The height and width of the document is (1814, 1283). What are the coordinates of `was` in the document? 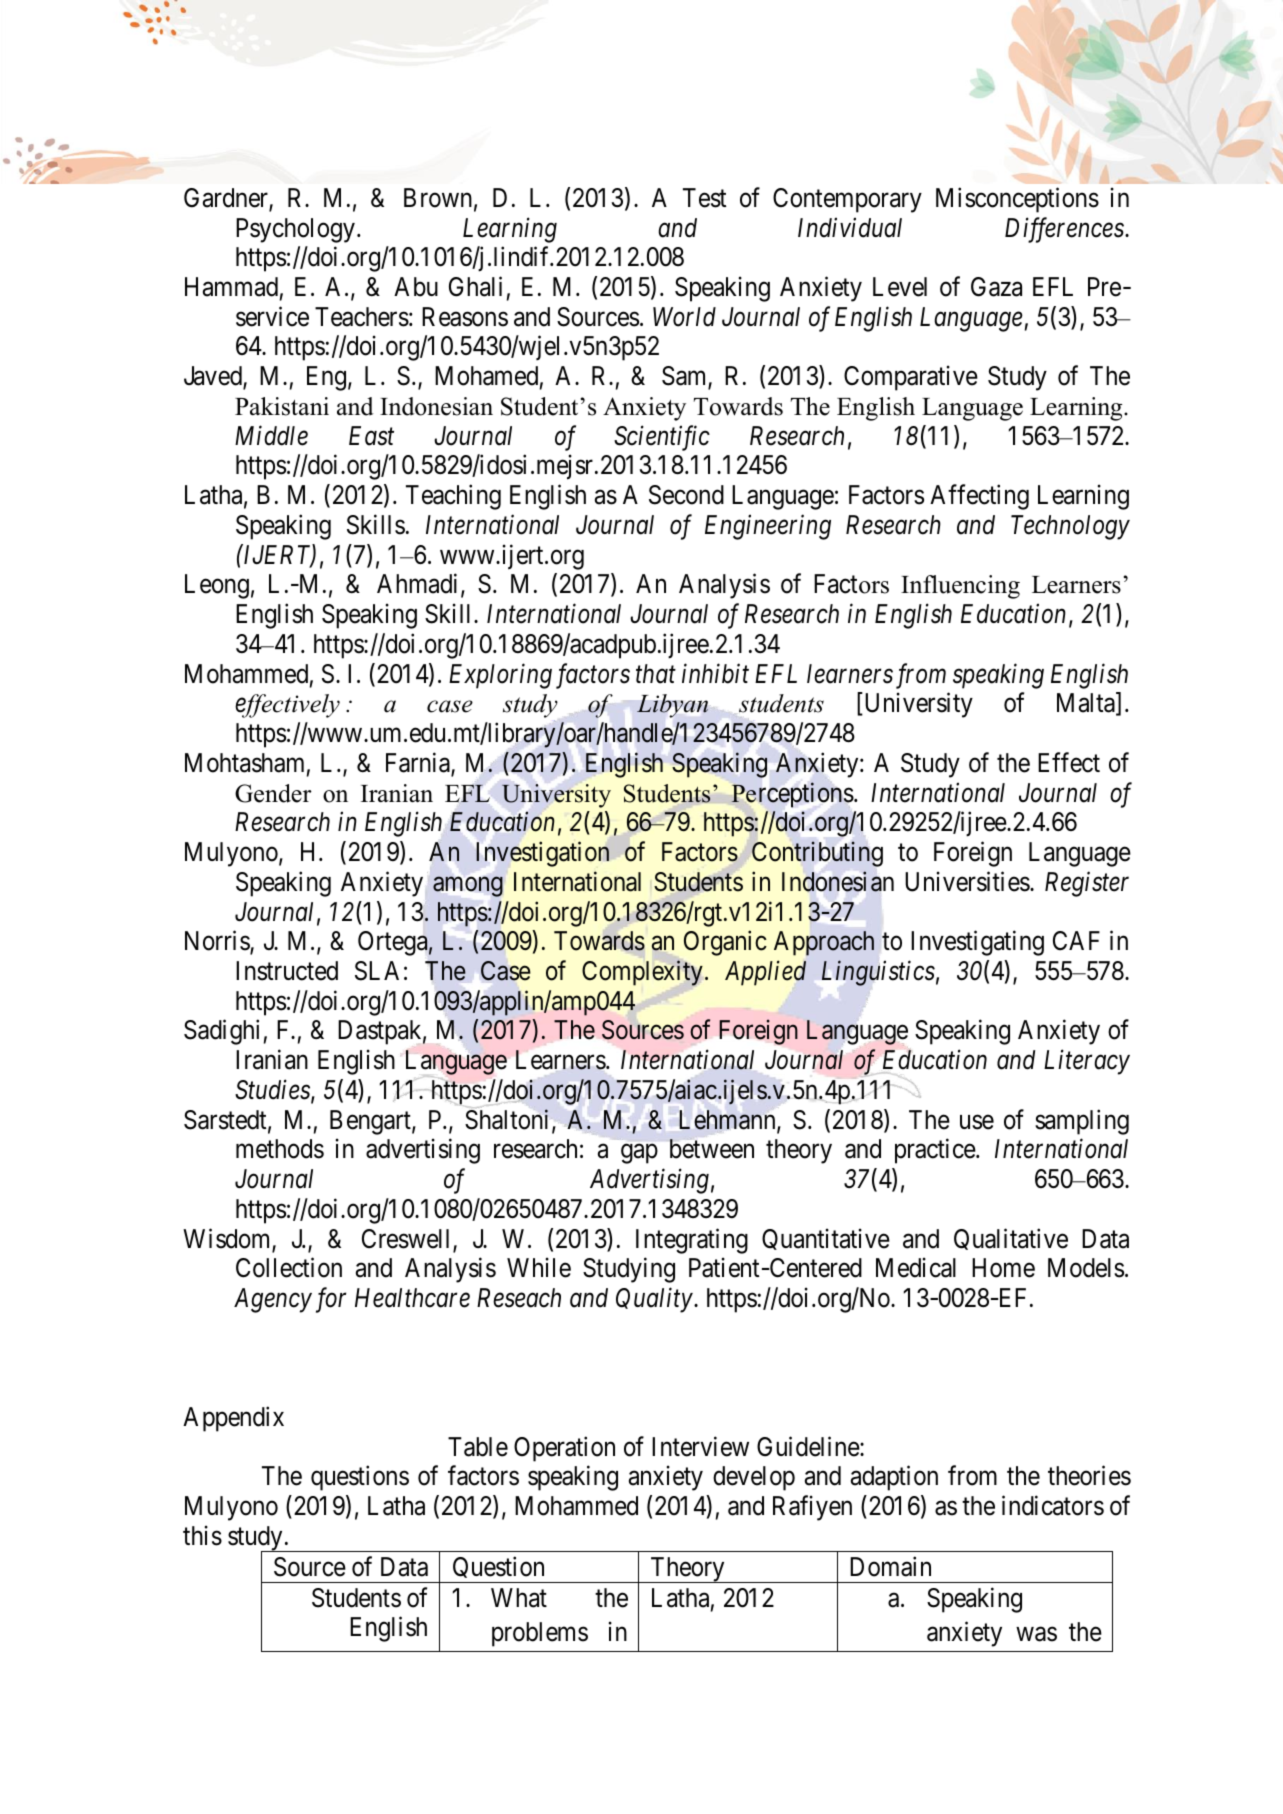 It's located at (1036, 1634).
